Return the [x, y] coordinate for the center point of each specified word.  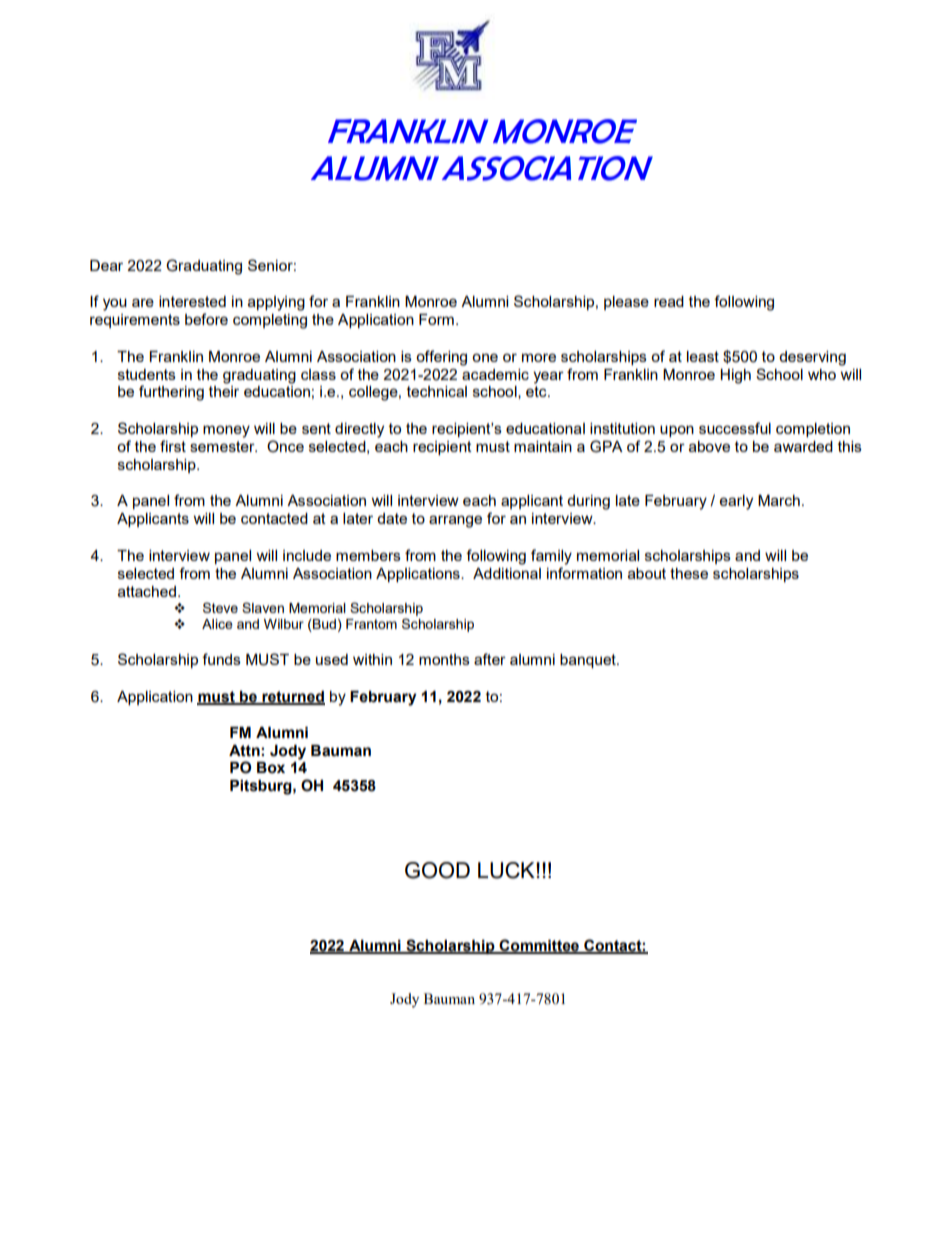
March [779, 500]
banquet [589, 661]
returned [292, 698]
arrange [455, 521]
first [173, 446]
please [626, 303]
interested [192, 301]
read [669, 301]
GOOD [437, 870]
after [490, 659]
